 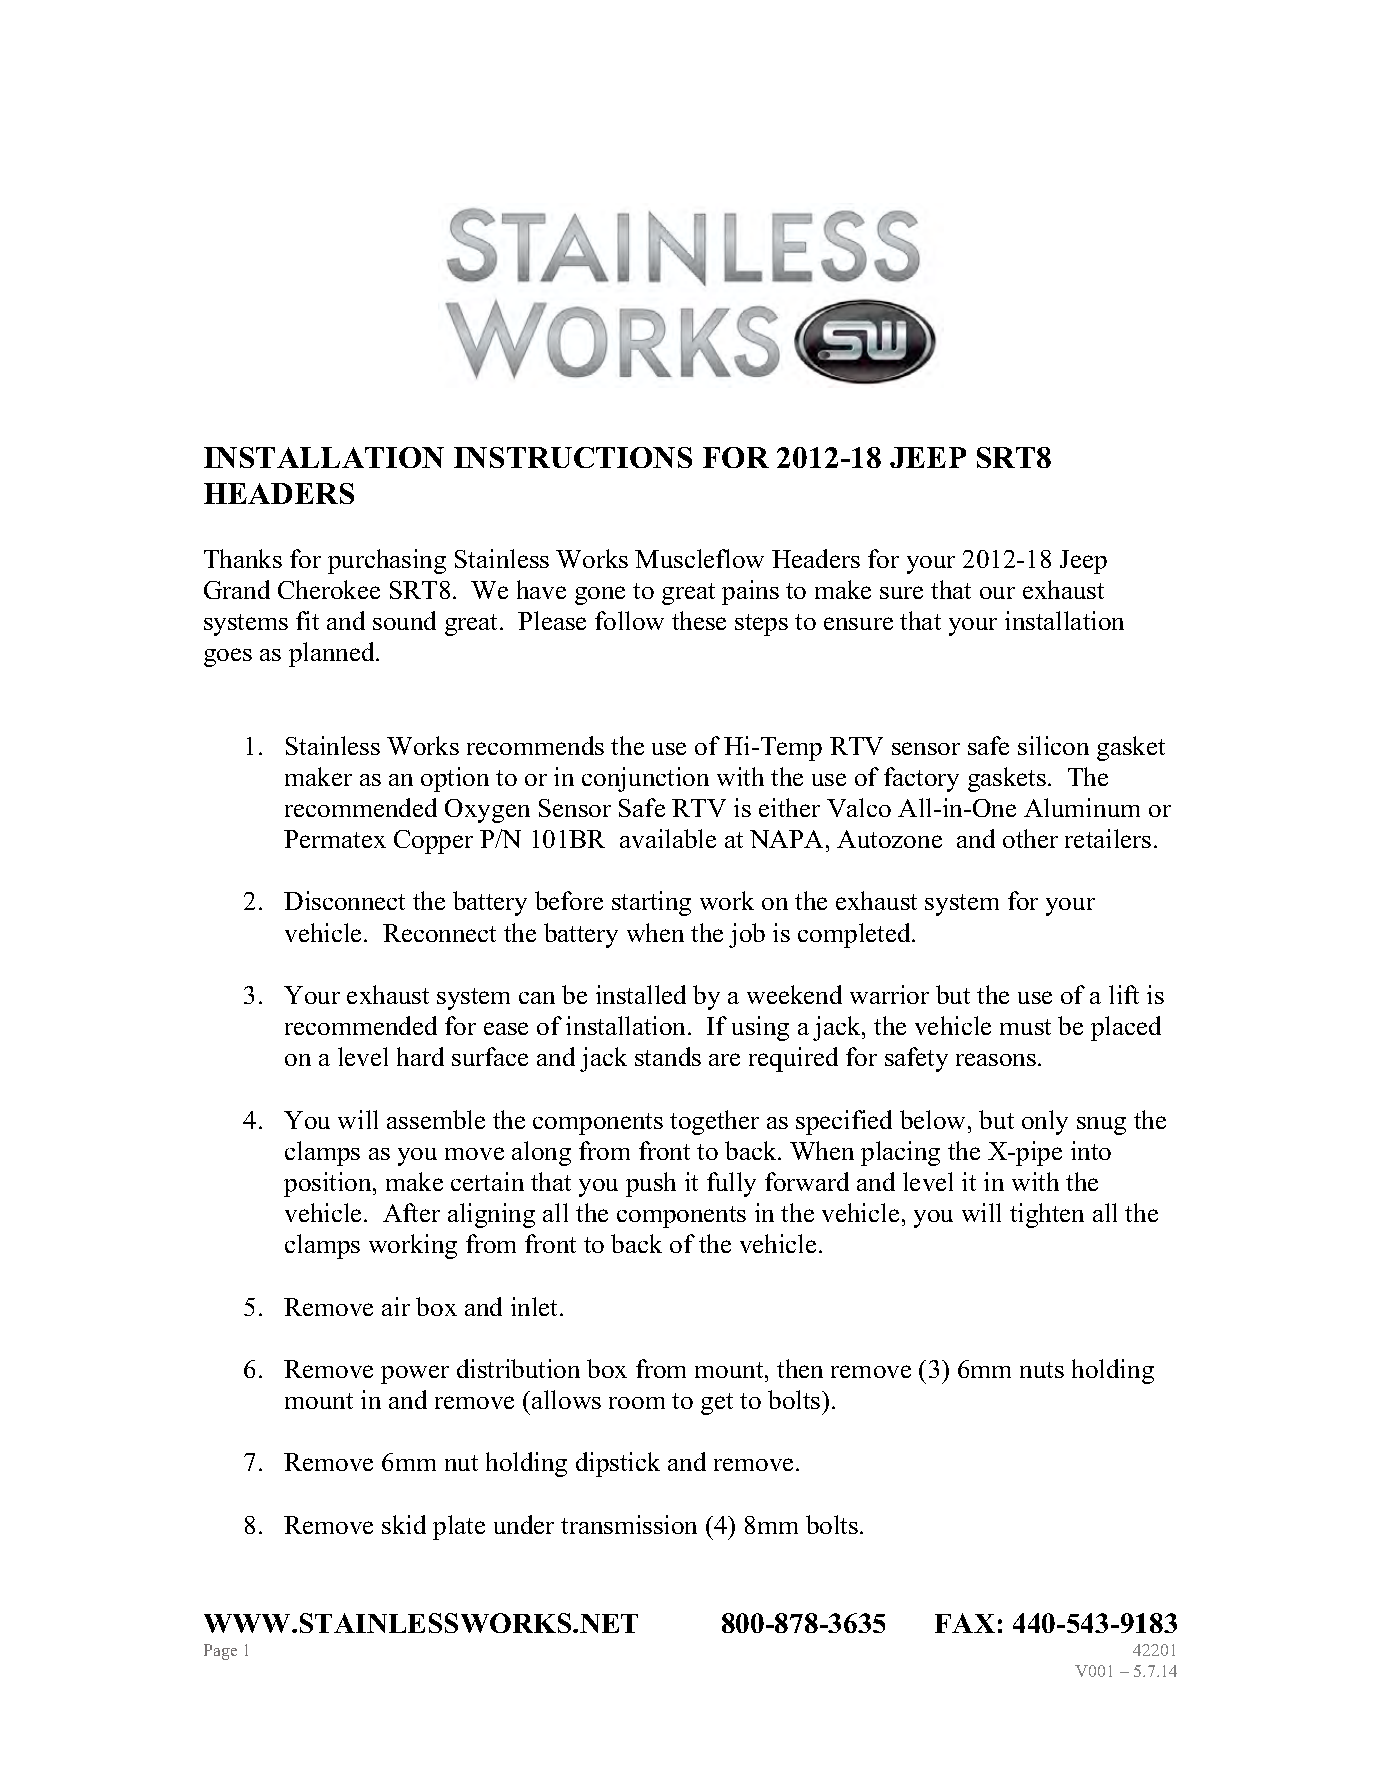 I want to click on hard, so click(x=420, y=1056).
